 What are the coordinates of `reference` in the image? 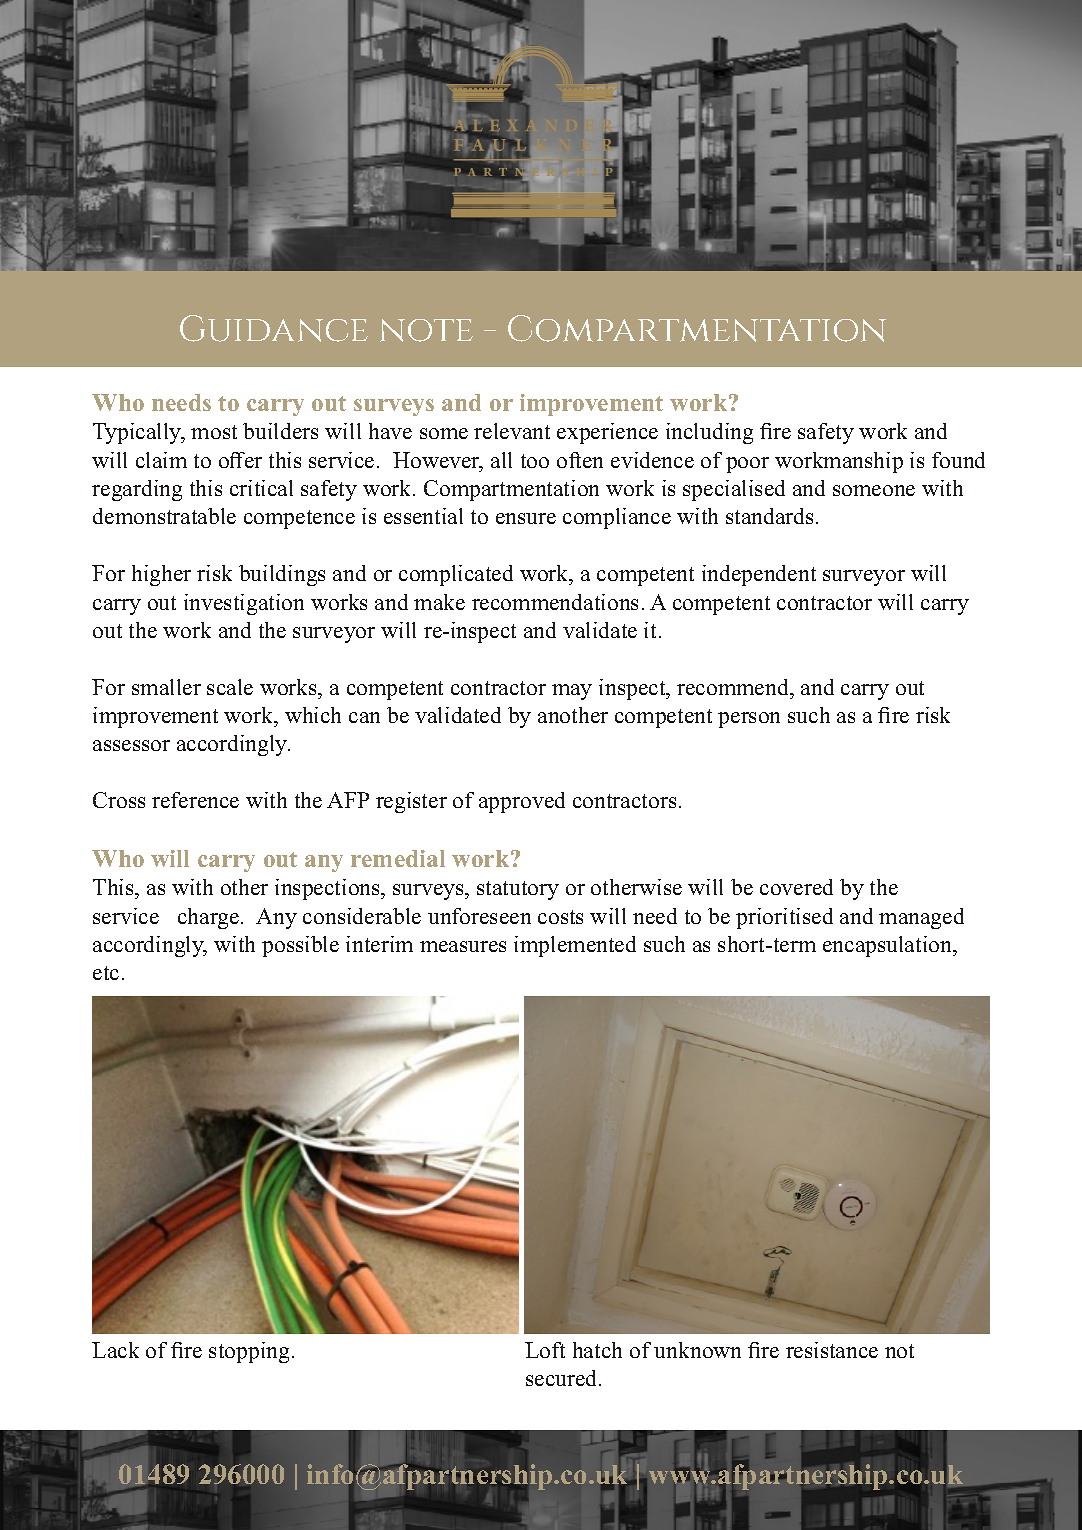 It's located at (195, 800).
